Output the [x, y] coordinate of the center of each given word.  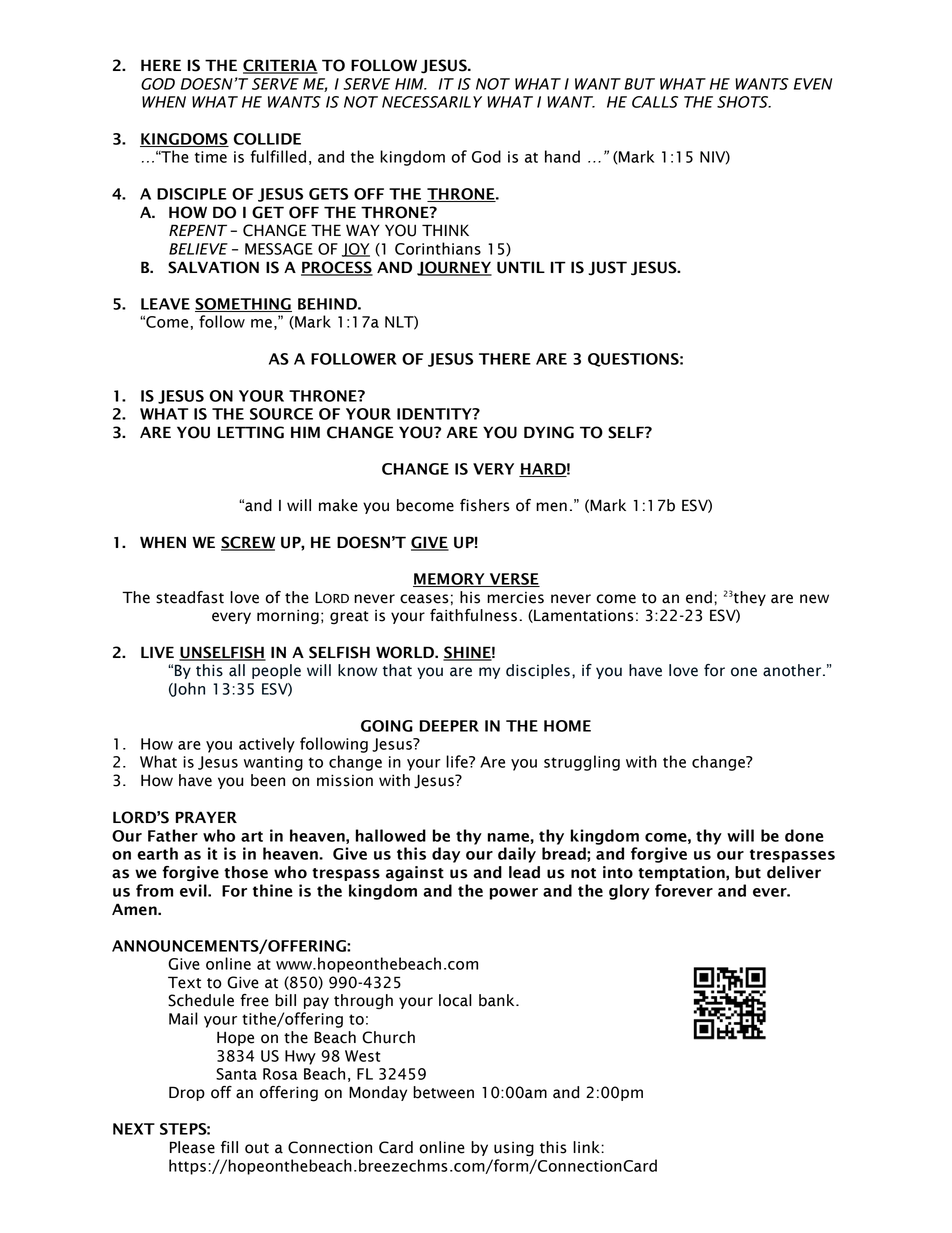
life [458, 761]
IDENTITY [435, 414]
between [443, 1092]
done [804, 835]
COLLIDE [267, 139]
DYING [549, 432]
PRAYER [206, 817]
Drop [187, 1093]
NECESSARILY [432, 102]
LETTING [251, 432]
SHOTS [743, 102]
